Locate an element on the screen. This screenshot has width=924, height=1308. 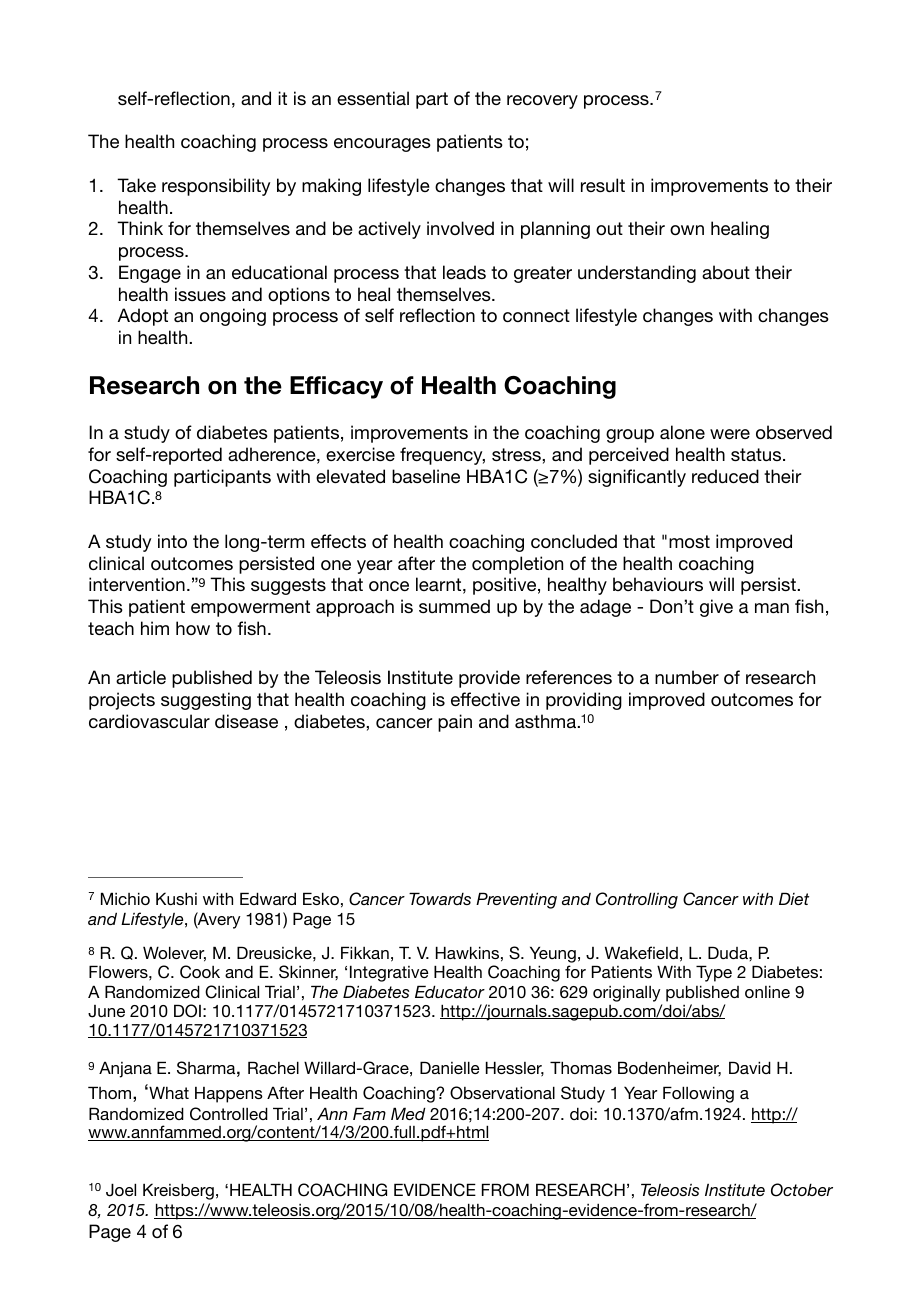
reduced is located at coordinates (725, 476).
